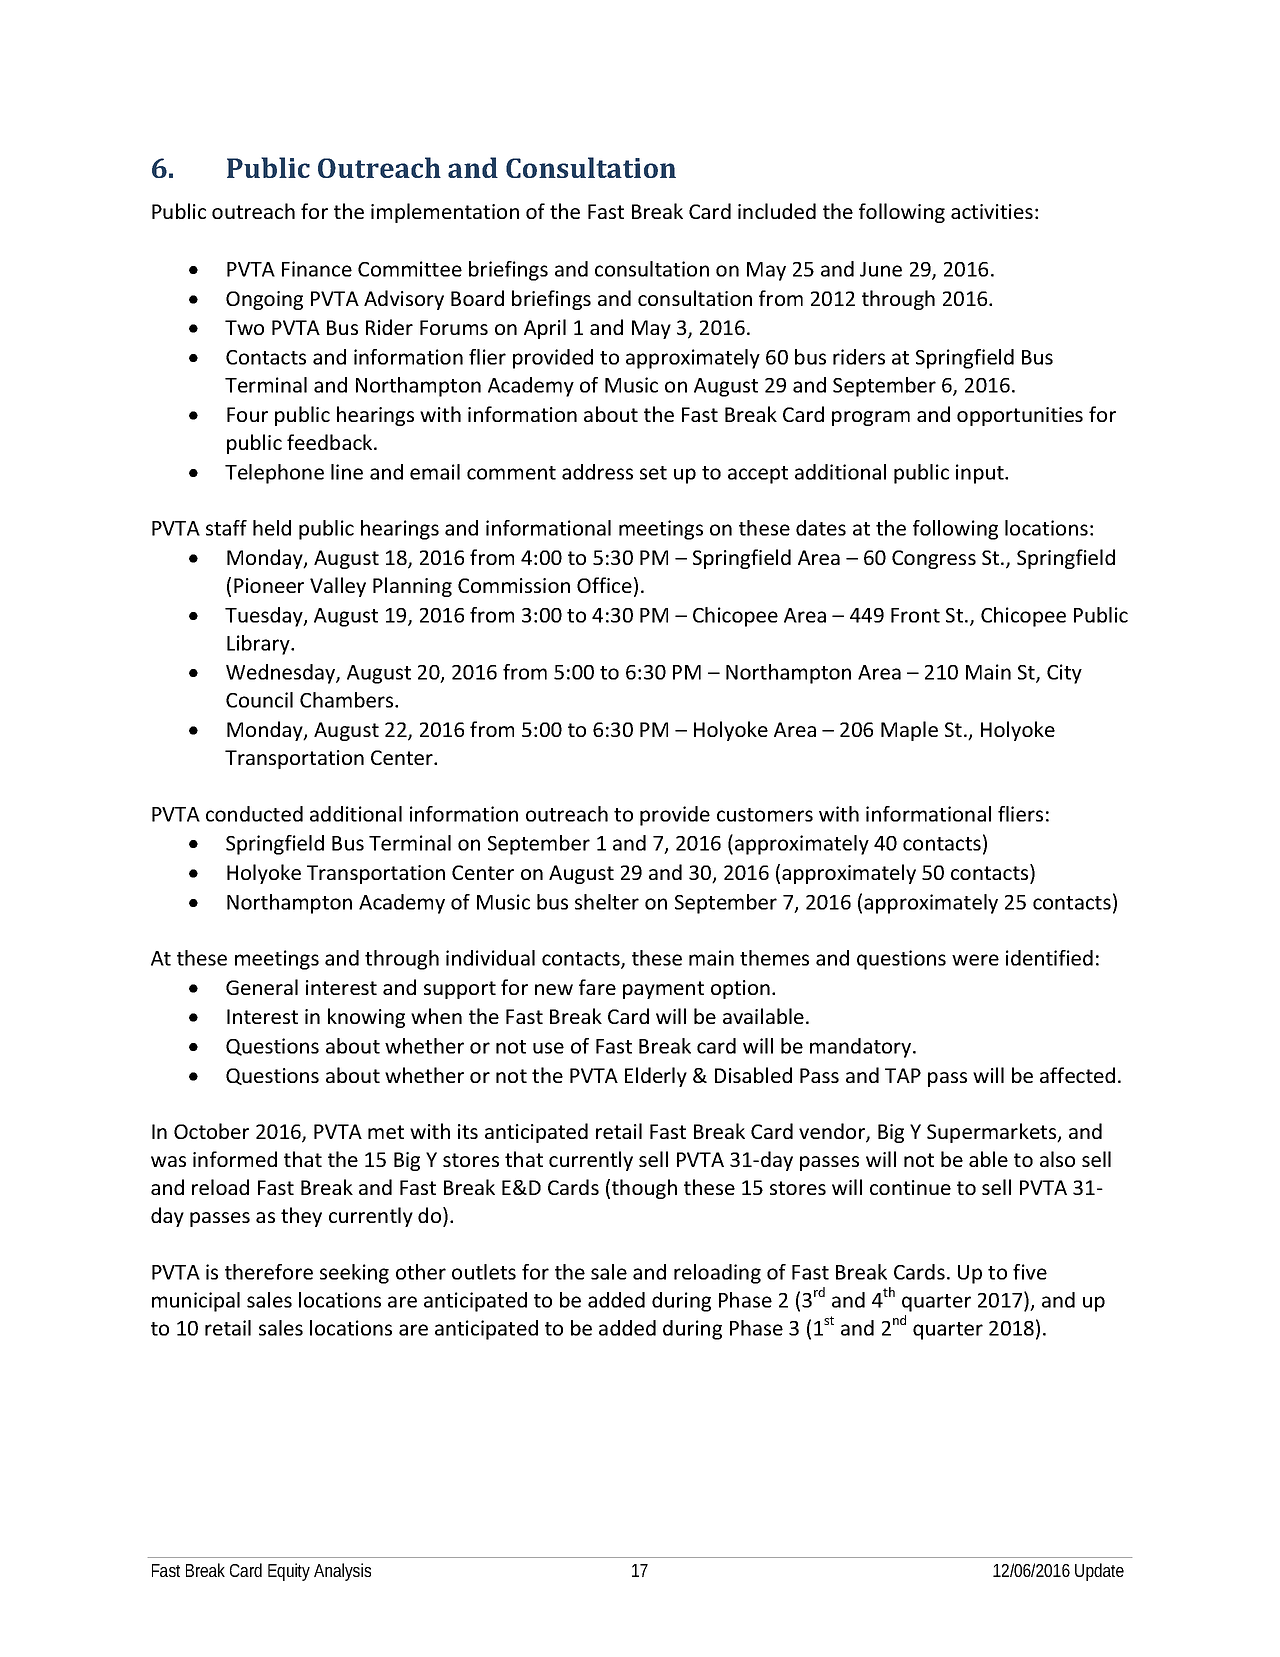 Image resolution: width=1280 pixels, height=1657 pixels. I want to click on held, so click(272, 528).
